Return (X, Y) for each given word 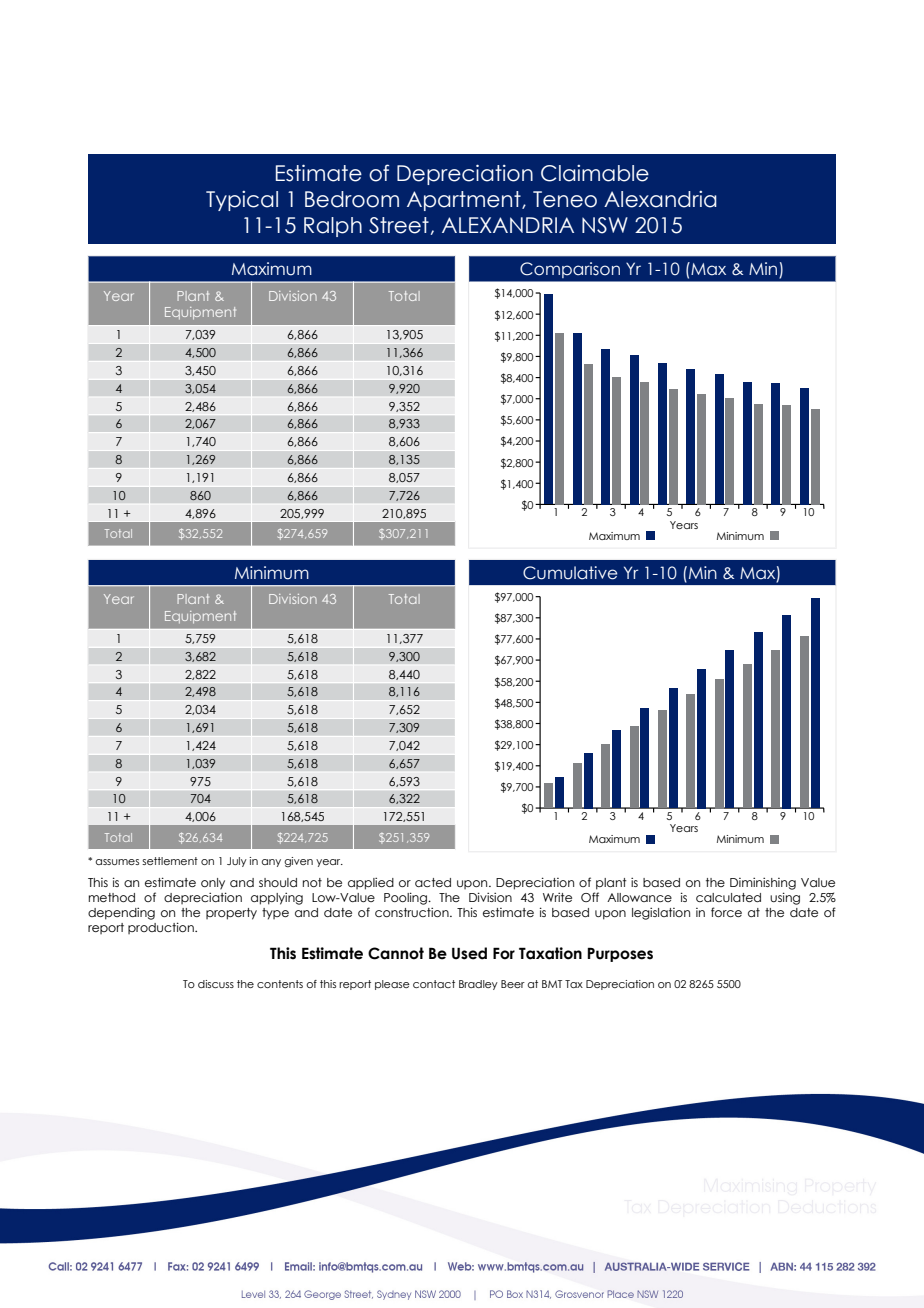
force (726, 912)
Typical (242, 201)
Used (469, 953)
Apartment (465, 201)
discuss (216, 984)
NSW (605, 225)
